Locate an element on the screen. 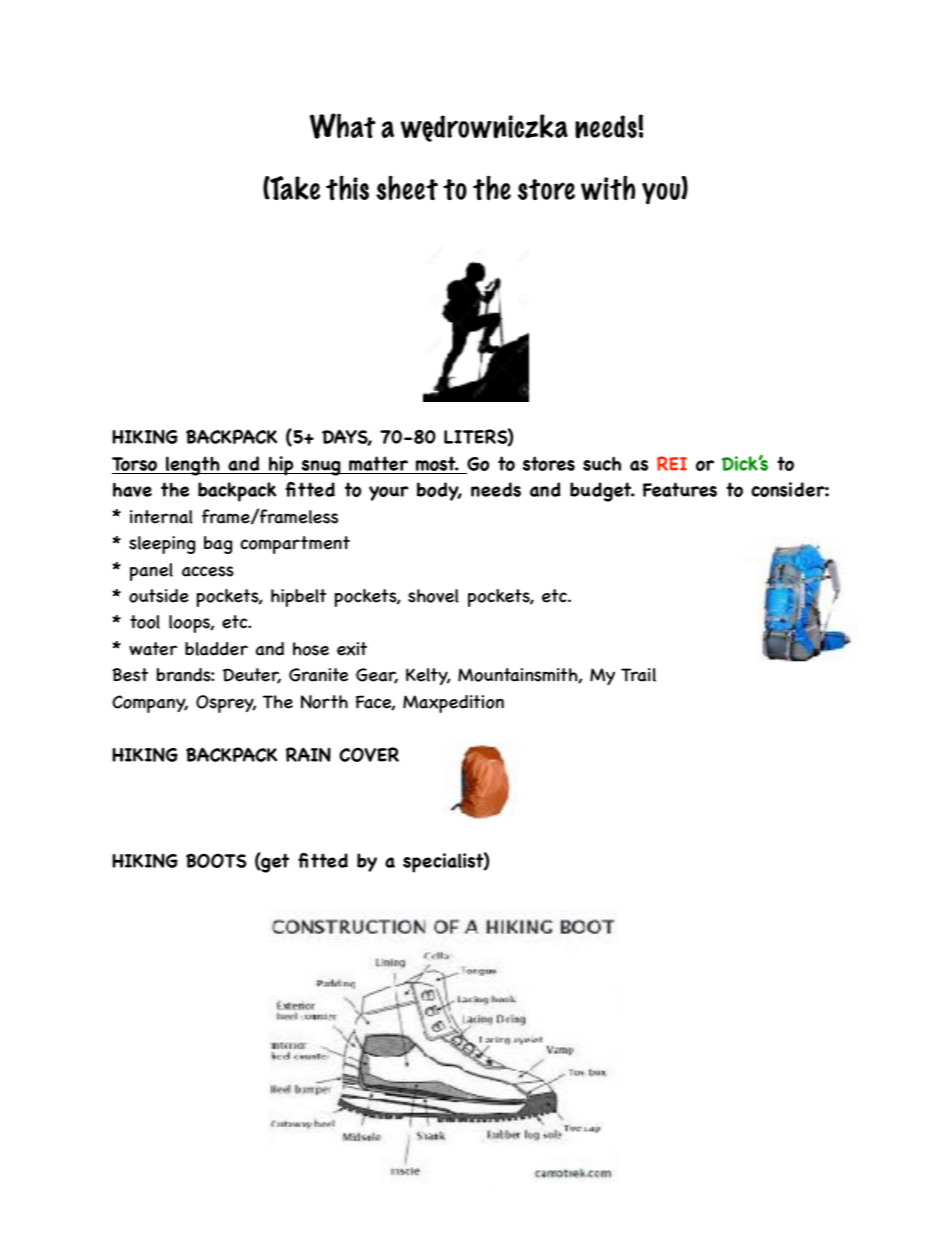 This screenshot has width=952, height=1233. What is located at coordinates (343, 126).
